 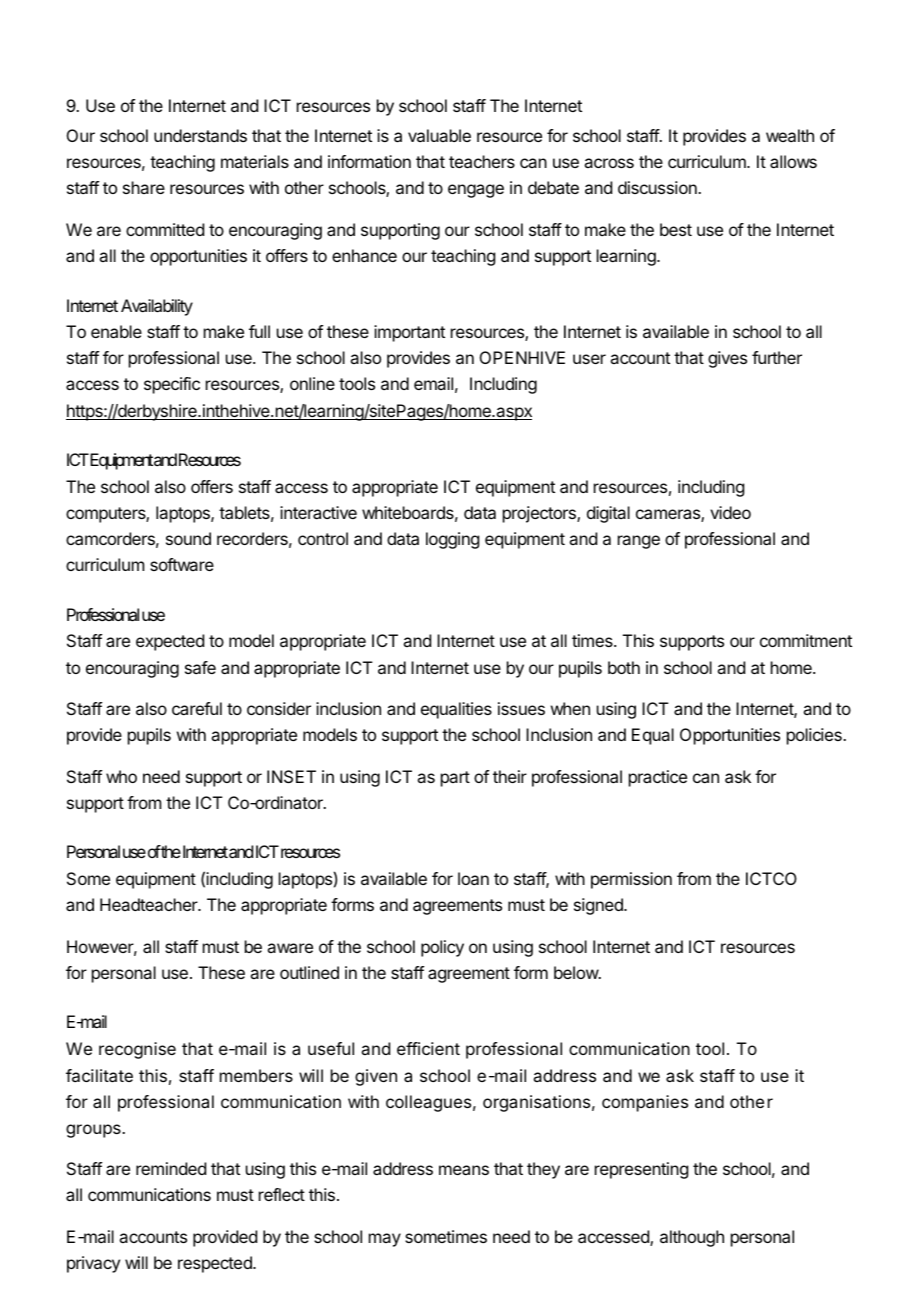 I want to click on allows, so click(x=793, y=161).
